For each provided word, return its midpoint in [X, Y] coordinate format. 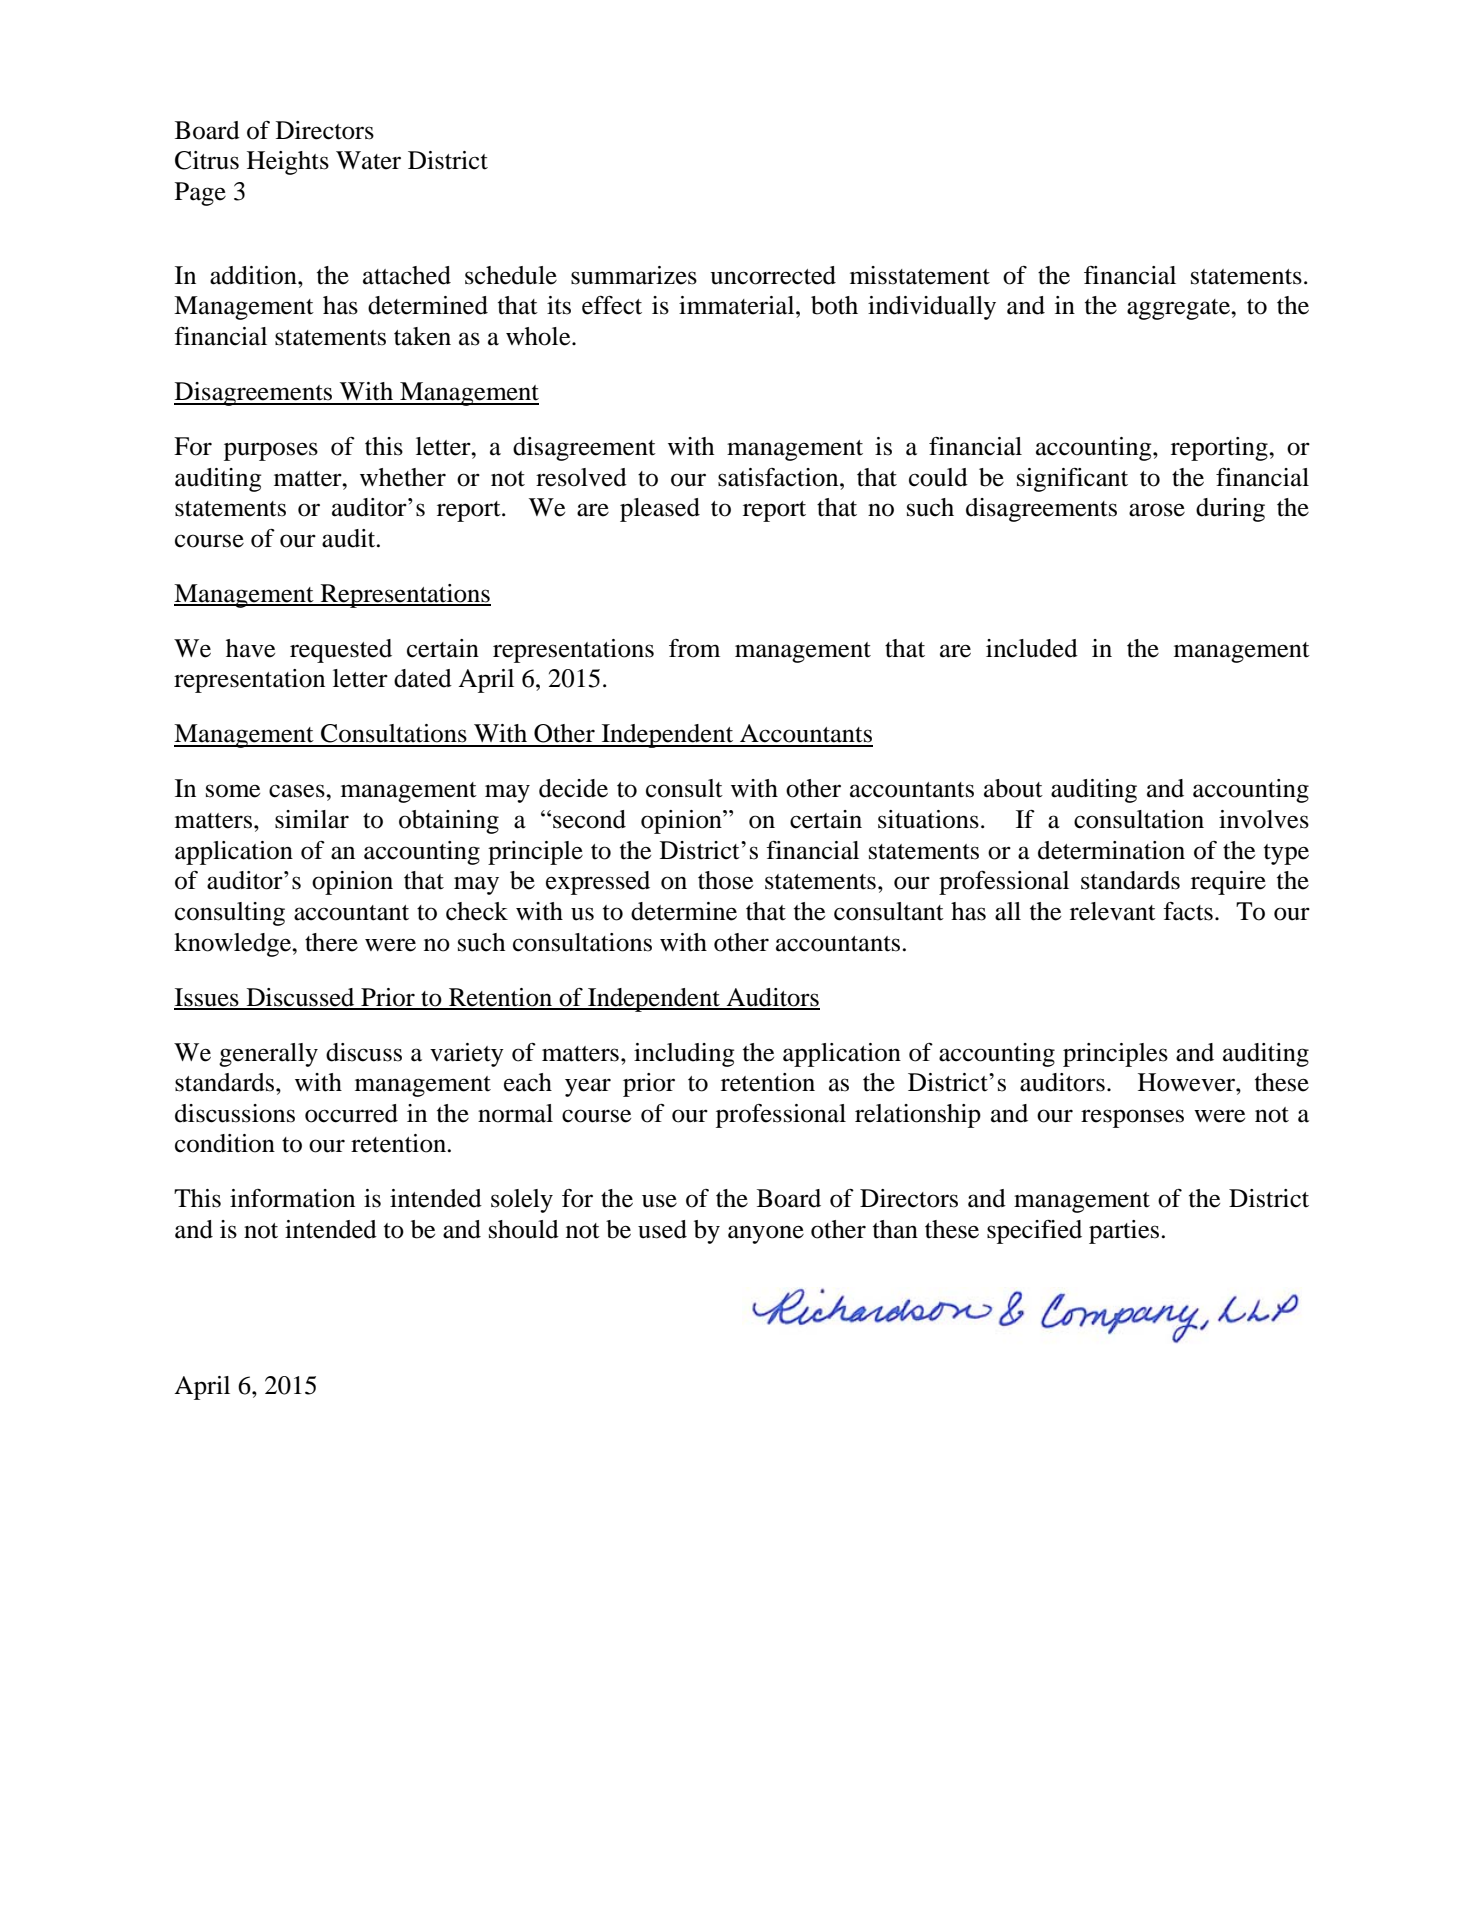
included [1032, 648]
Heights [288, 163]
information [292, 1198]
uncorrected [773, 275]
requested [341, 651]
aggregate [1179, 309]
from [694, 648]
